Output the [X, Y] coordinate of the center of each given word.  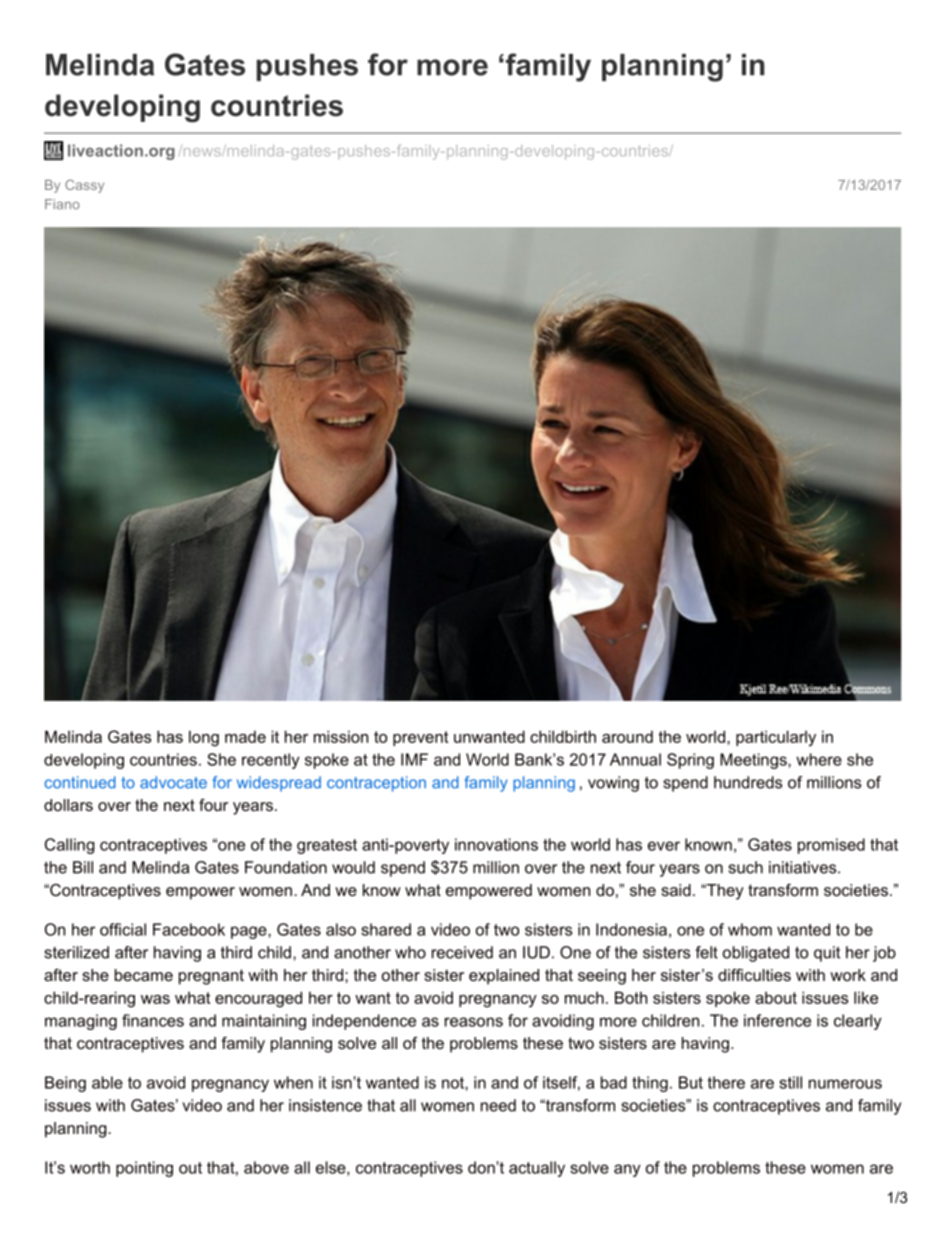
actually [537, 1169]
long [204, 738]
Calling [70, 846]
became [144, 975]
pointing [144, 1169]
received [462, 952]
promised [831, 846]
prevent [420, 738]
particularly [776, 738]
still [790, 1082]
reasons [474, 1022]
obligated [756, 954]
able [107, 1082]
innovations [496, 844]
